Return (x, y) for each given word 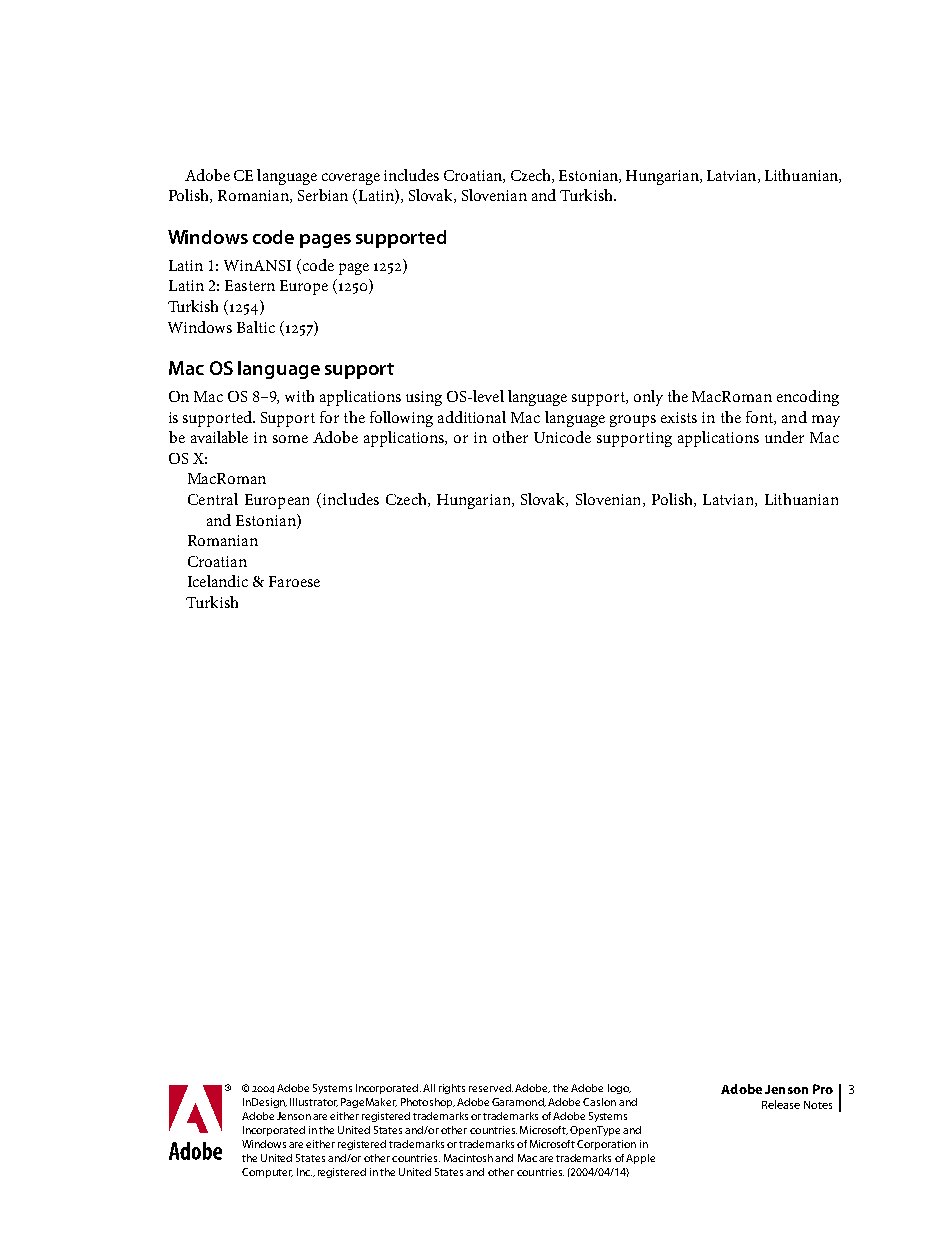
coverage (351, 179)
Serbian (323, 195)
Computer (267, 1173)
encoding (808, 398)
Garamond (519, 1102)
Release (781, 1104)
